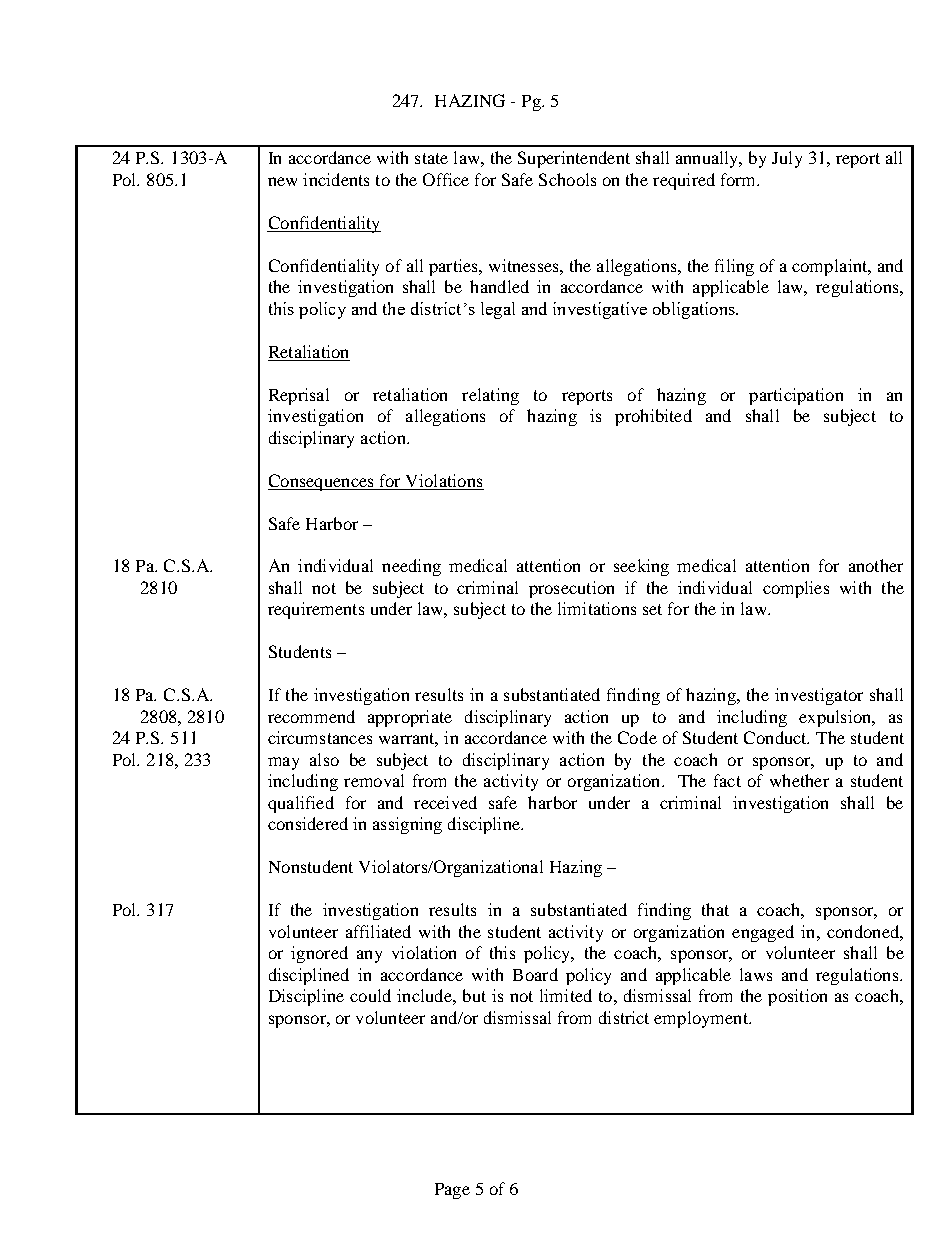 This screenshot has height=1233, width=952. I want to click on July, so click(787, 159).
